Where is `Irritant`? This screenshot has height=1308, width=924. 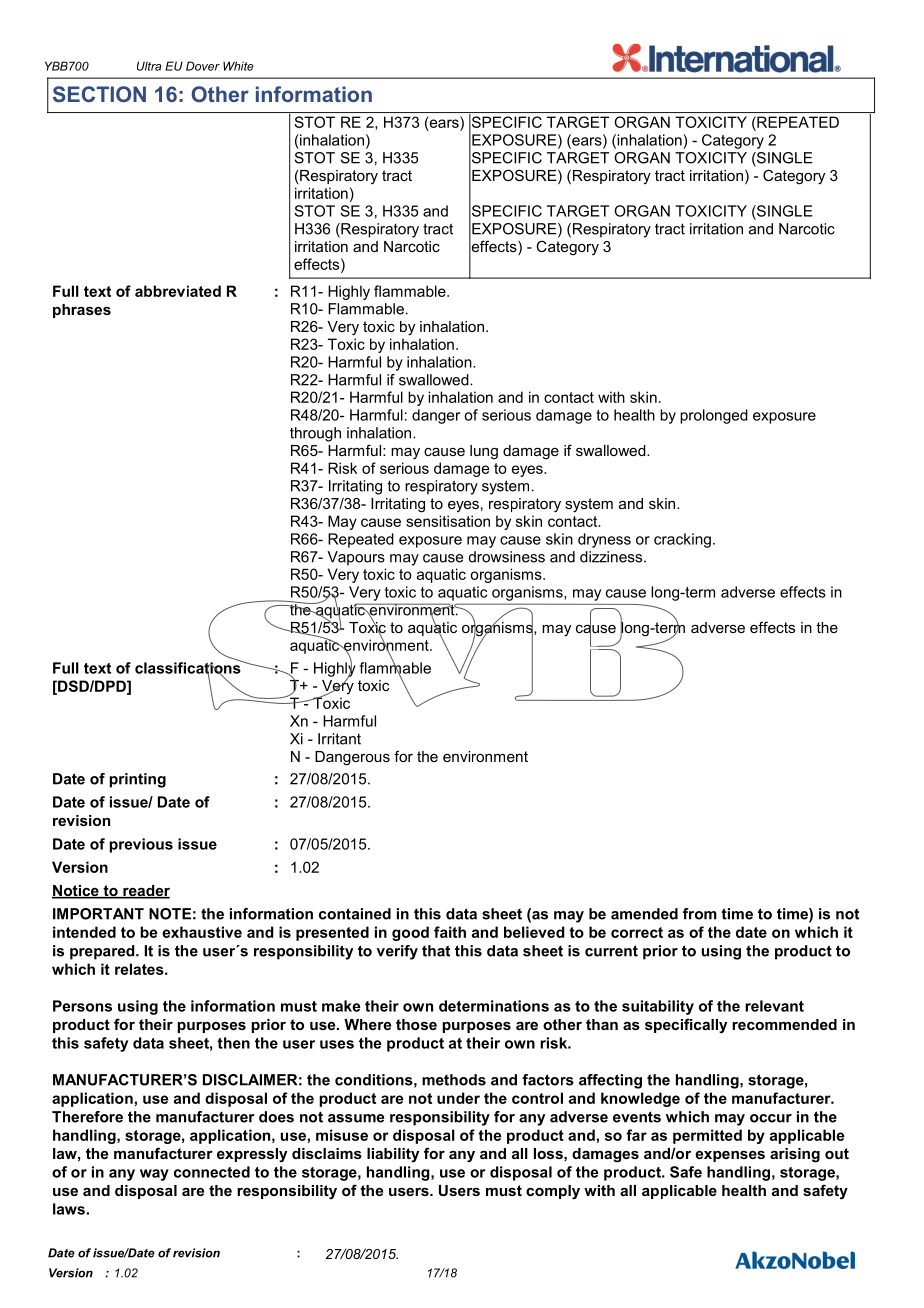 Irritant is located at coordinates (339, 739).
